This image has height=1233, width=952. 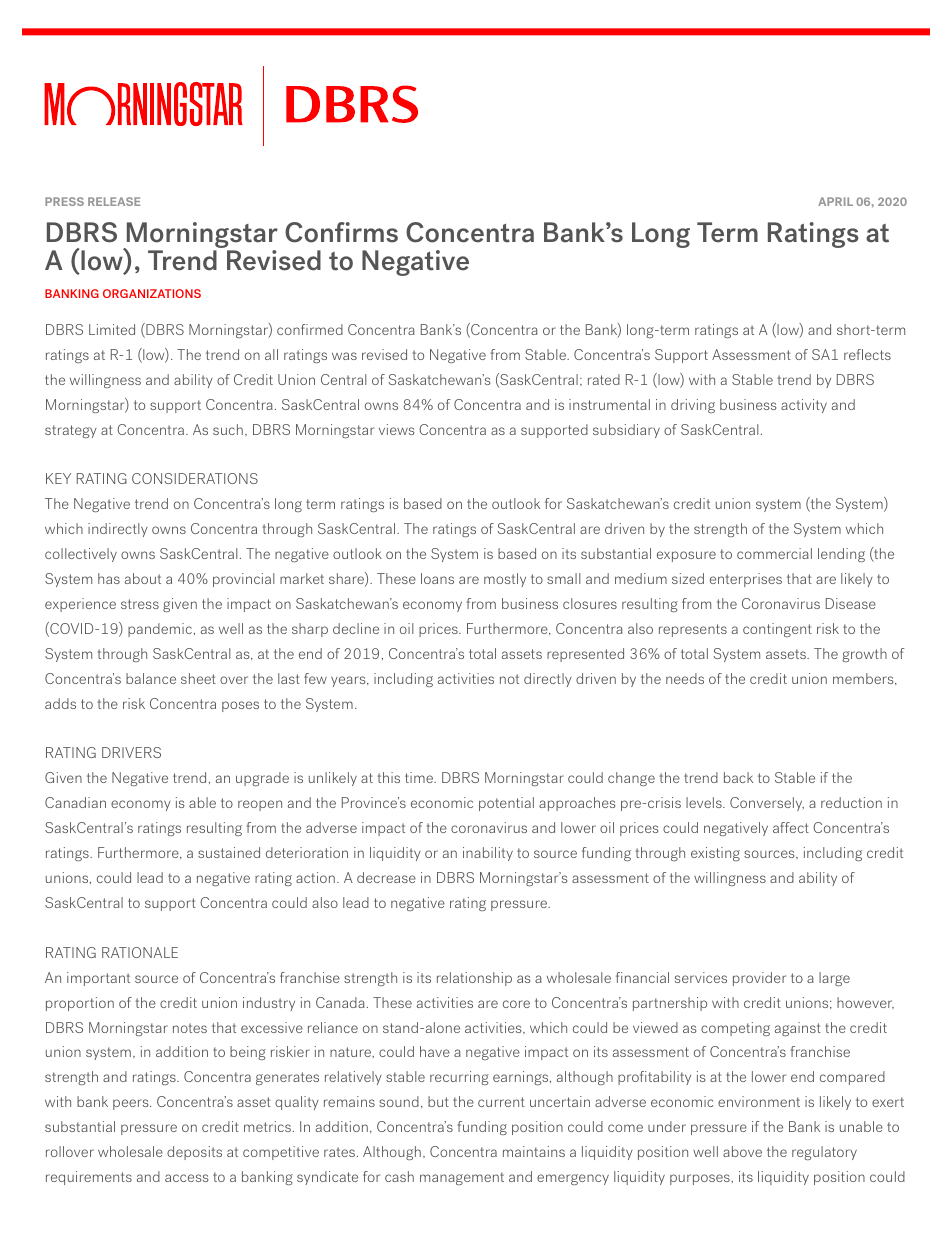 I want to click on affect, so click(x=791, y=827).
